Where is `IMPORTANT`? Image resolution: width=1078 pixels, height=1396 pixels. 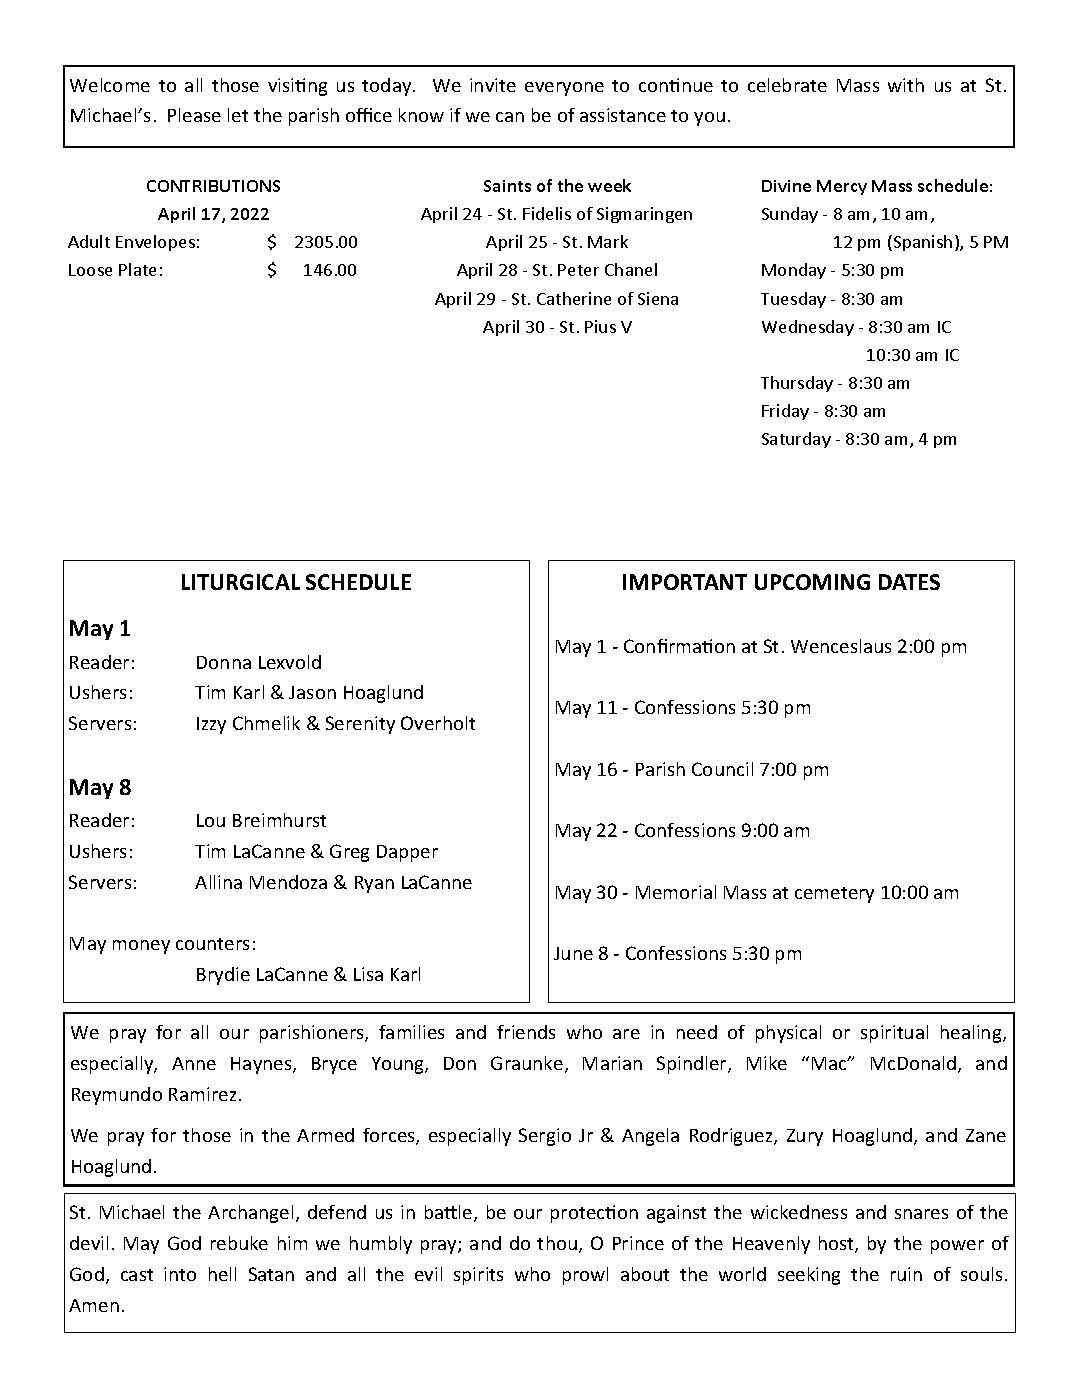 IMPORTANT is located at coordinates (685, 582).
